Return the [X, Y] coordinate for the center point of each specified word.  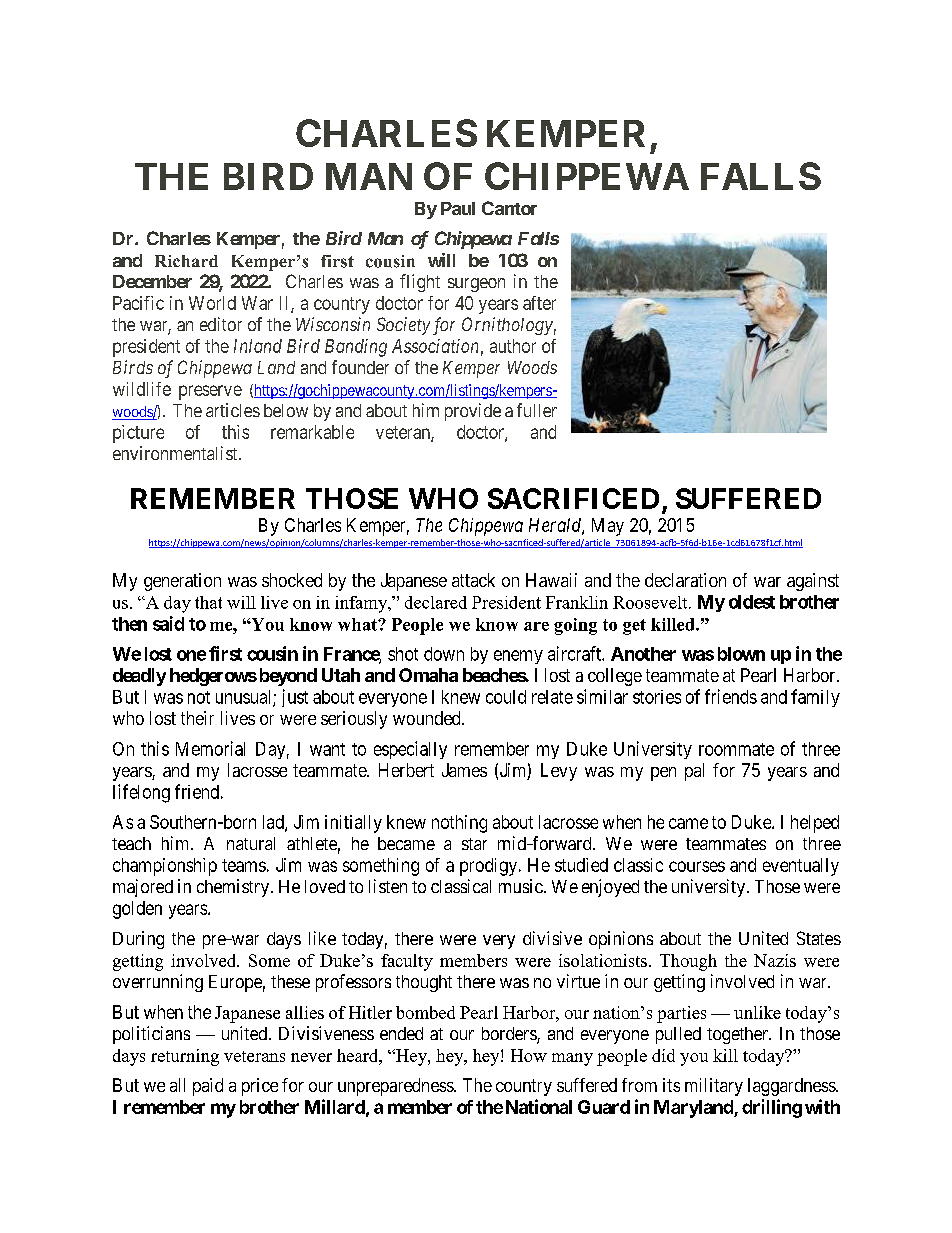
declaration [685, 580]
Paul [458, 208]
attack [473, 580]
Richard [186, 261]
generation [182, 582]
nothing [459, 824]
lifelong [141, 793]
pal [694, 772]
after [539, 303]
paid [208, 1087]
